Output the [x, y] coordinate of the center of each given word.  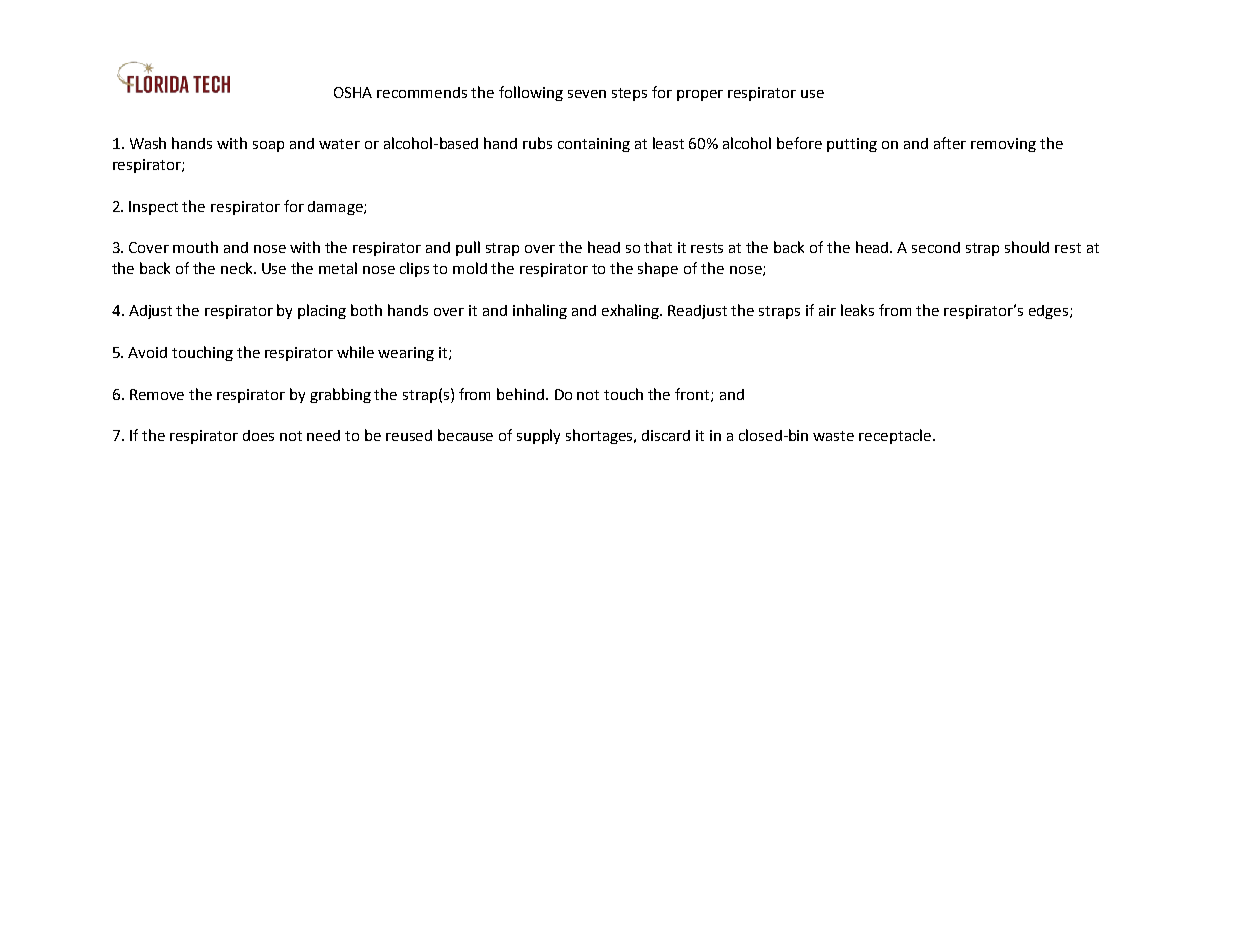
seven [587, 94]
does [258, 435]
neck [238, 268]
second [936, 247]
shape [658, 269]
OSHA [353, 92]
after [950, 143]
